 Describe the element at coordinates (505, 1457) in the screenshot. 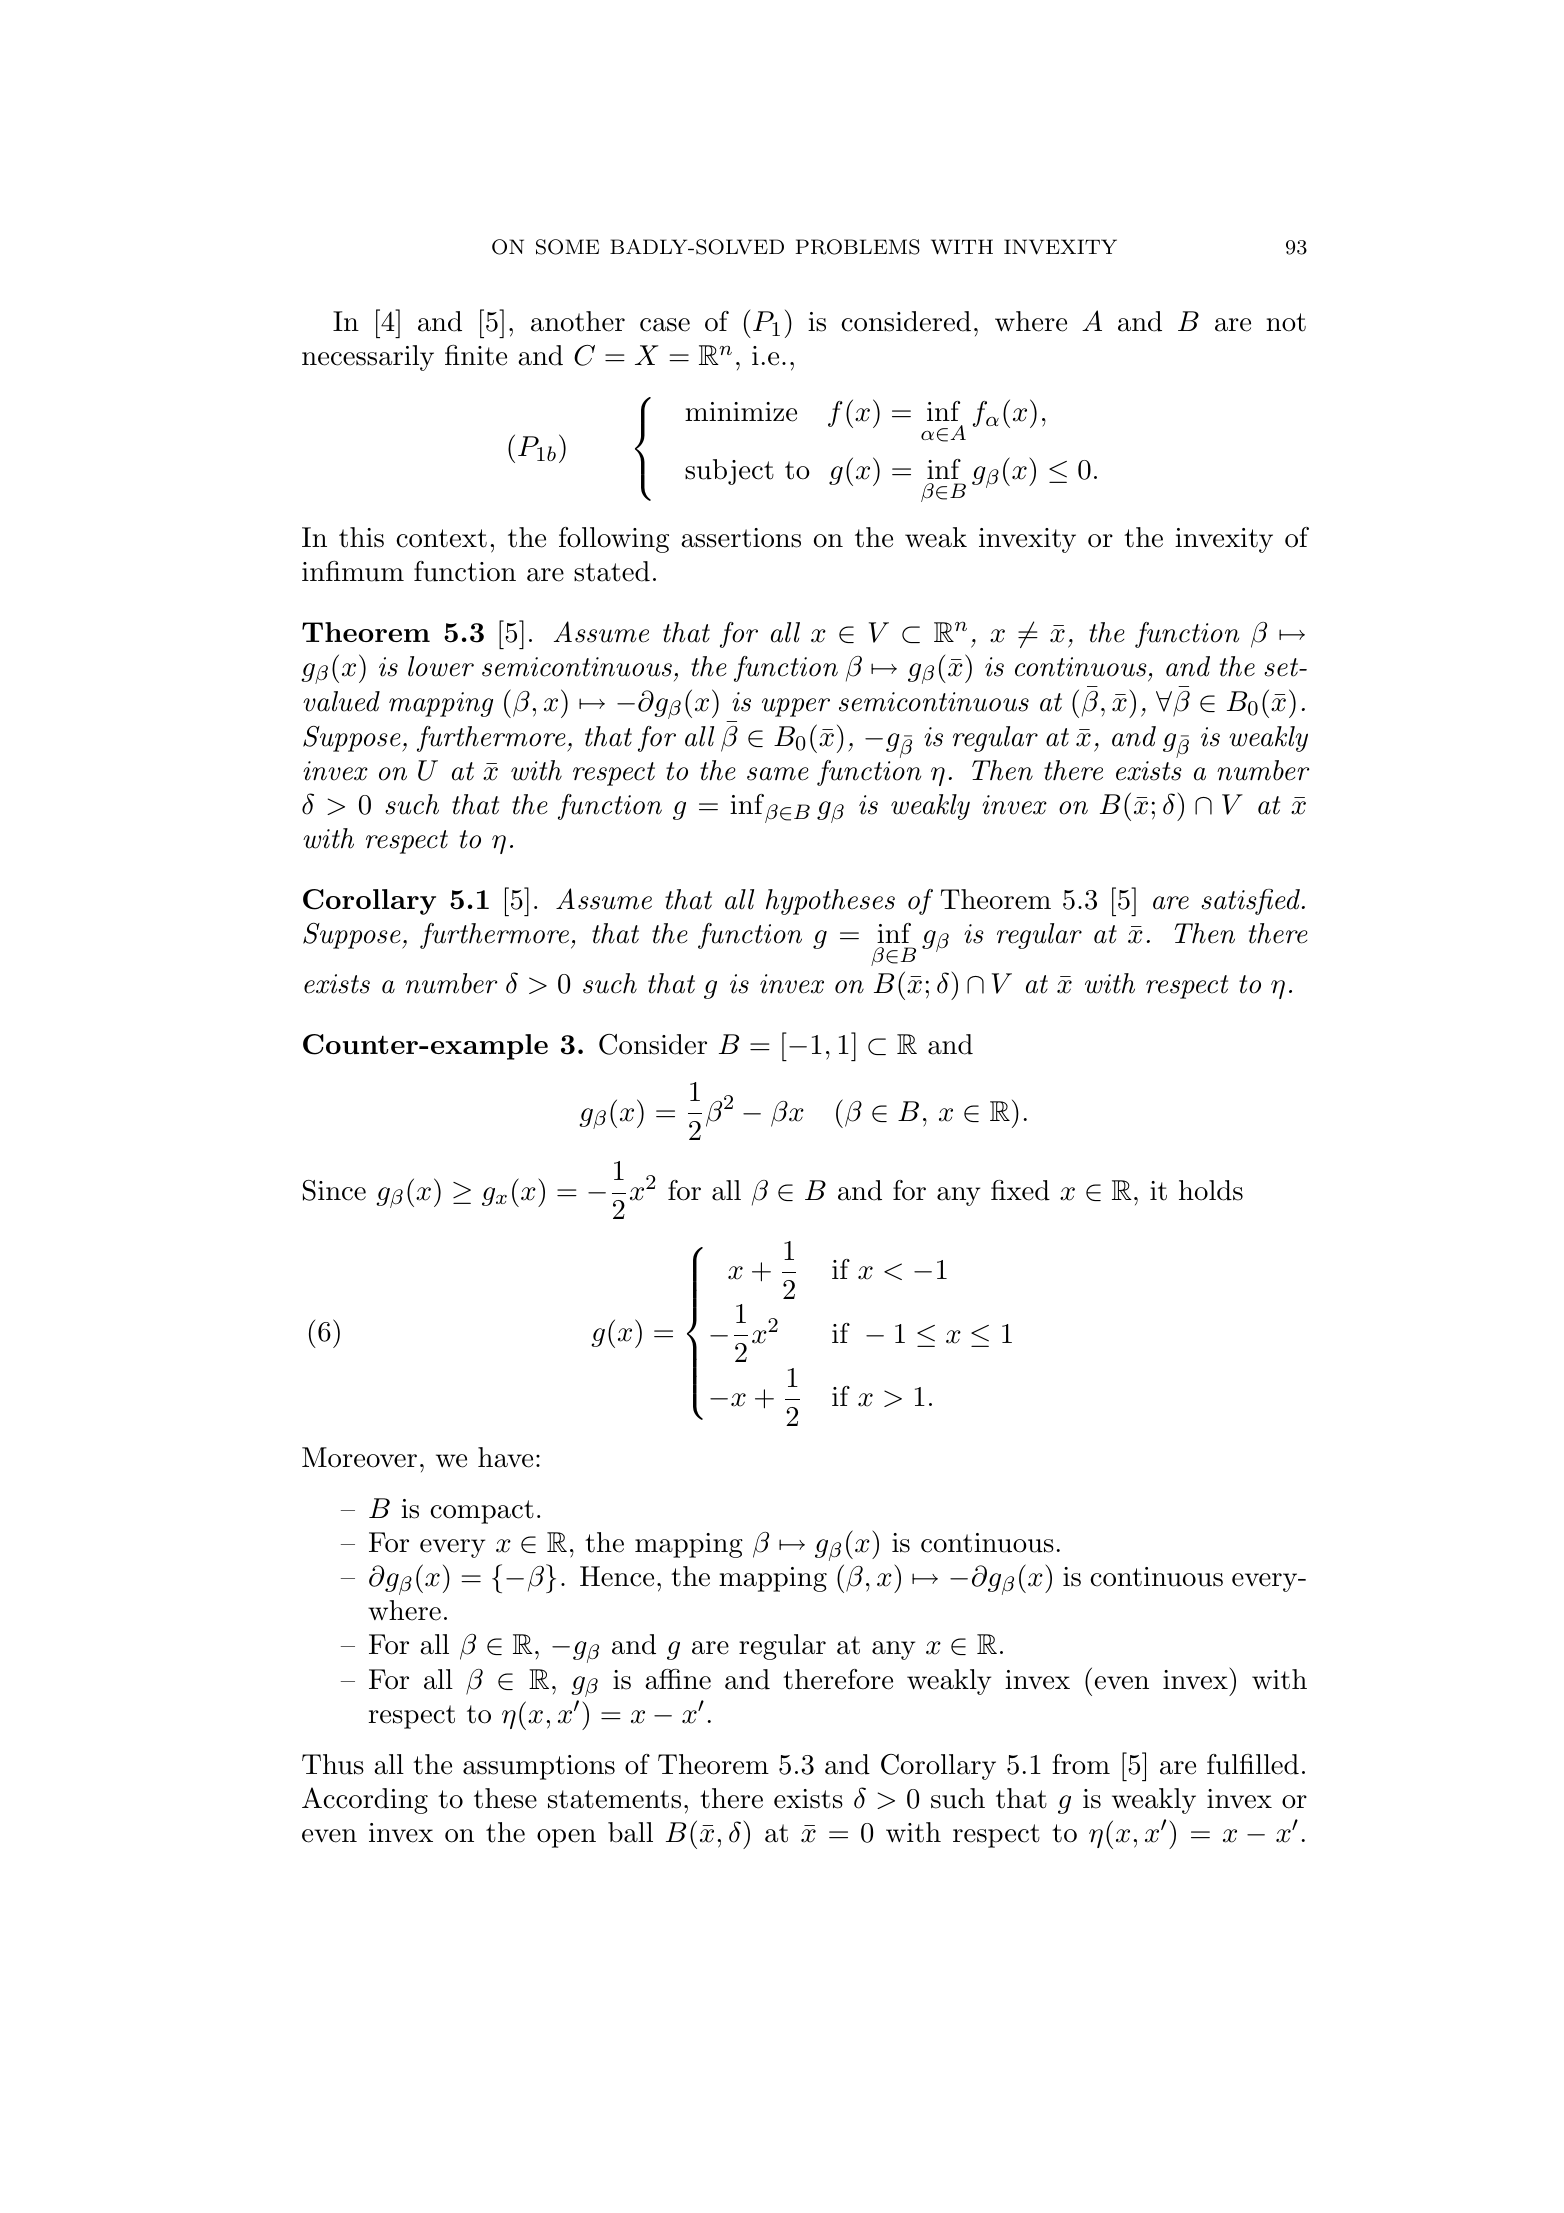

I see `have` at that location.
